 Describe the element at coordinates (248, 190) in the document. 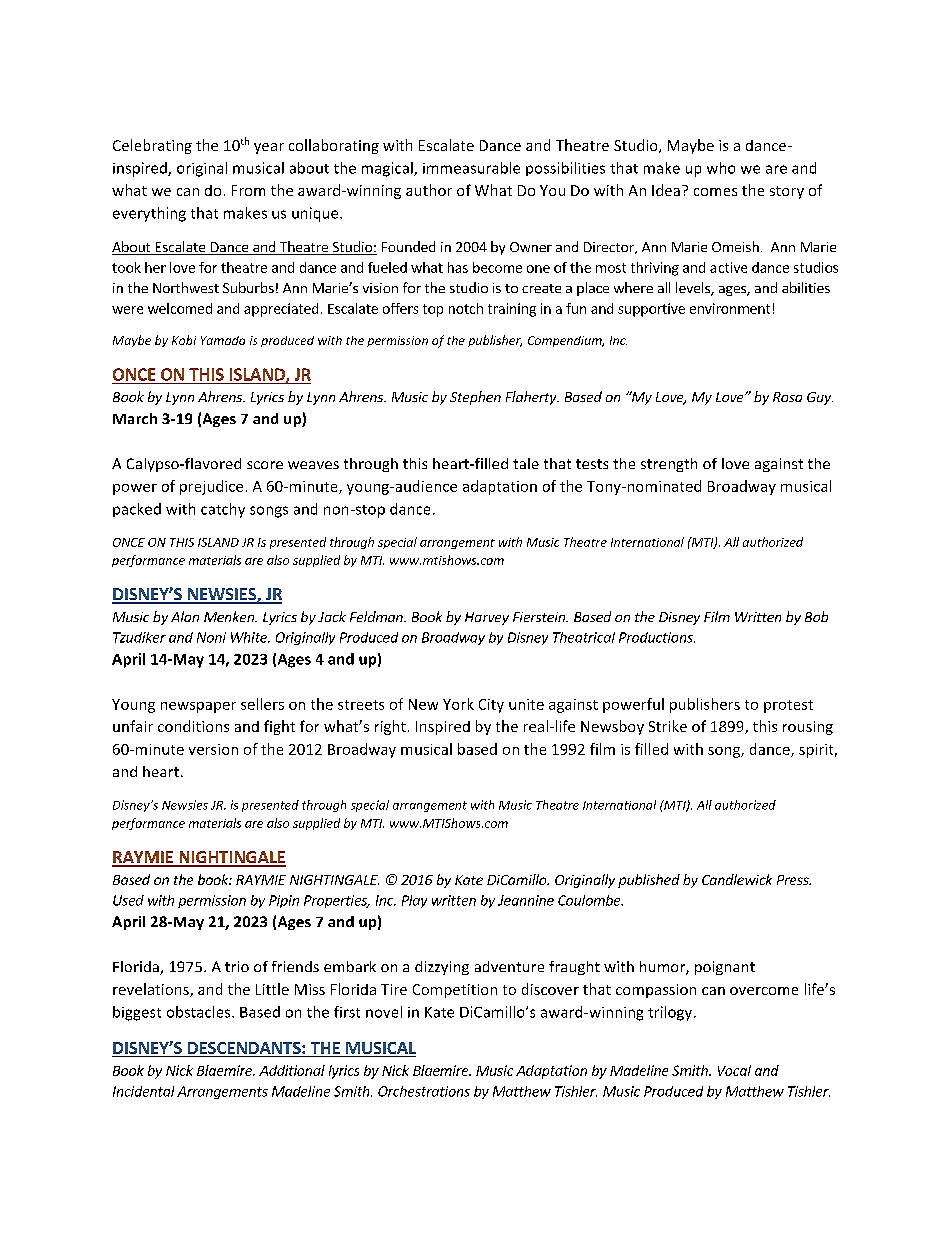

I see `From` at that location.
